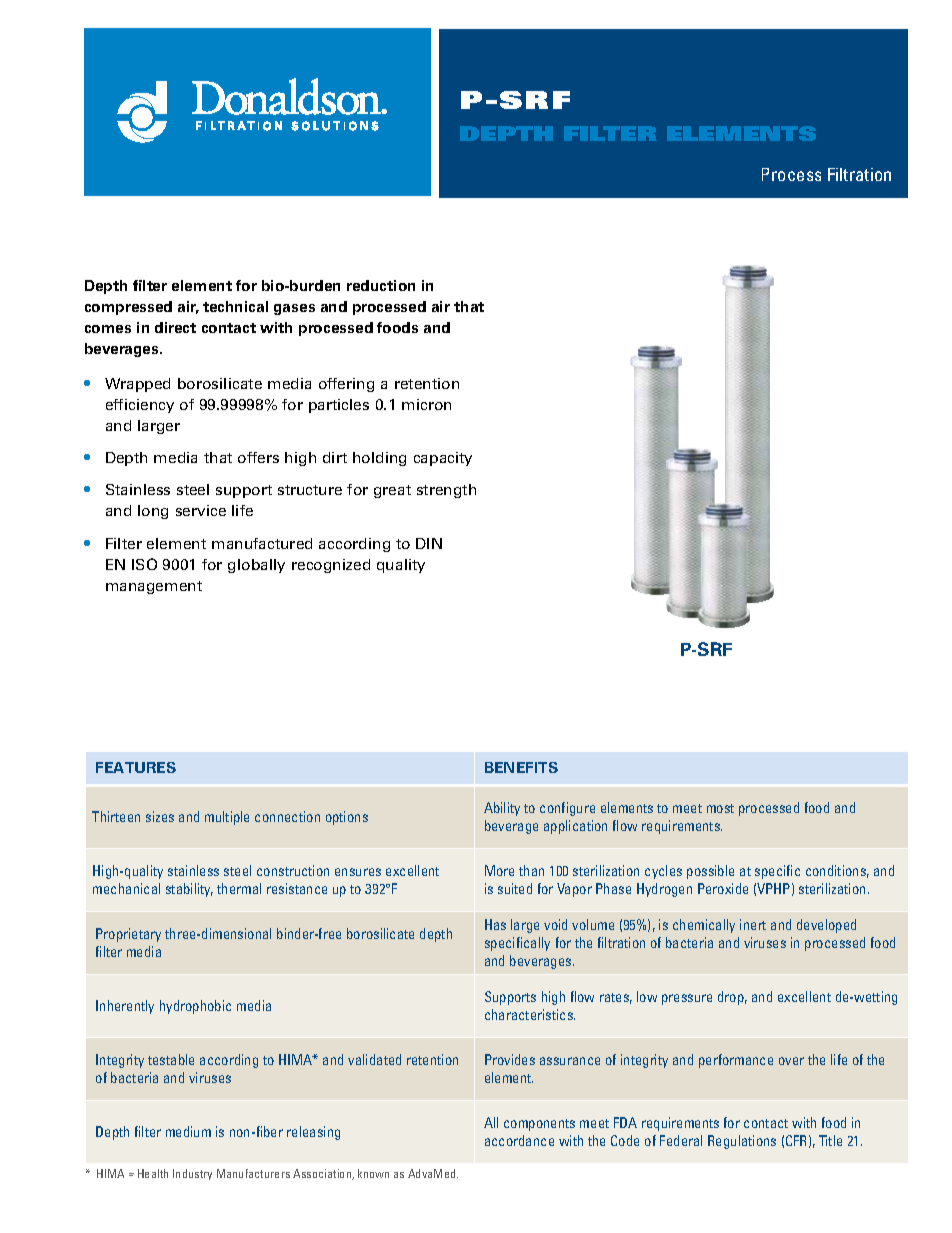  I want to click on Proprietary, so click(128, 935).
